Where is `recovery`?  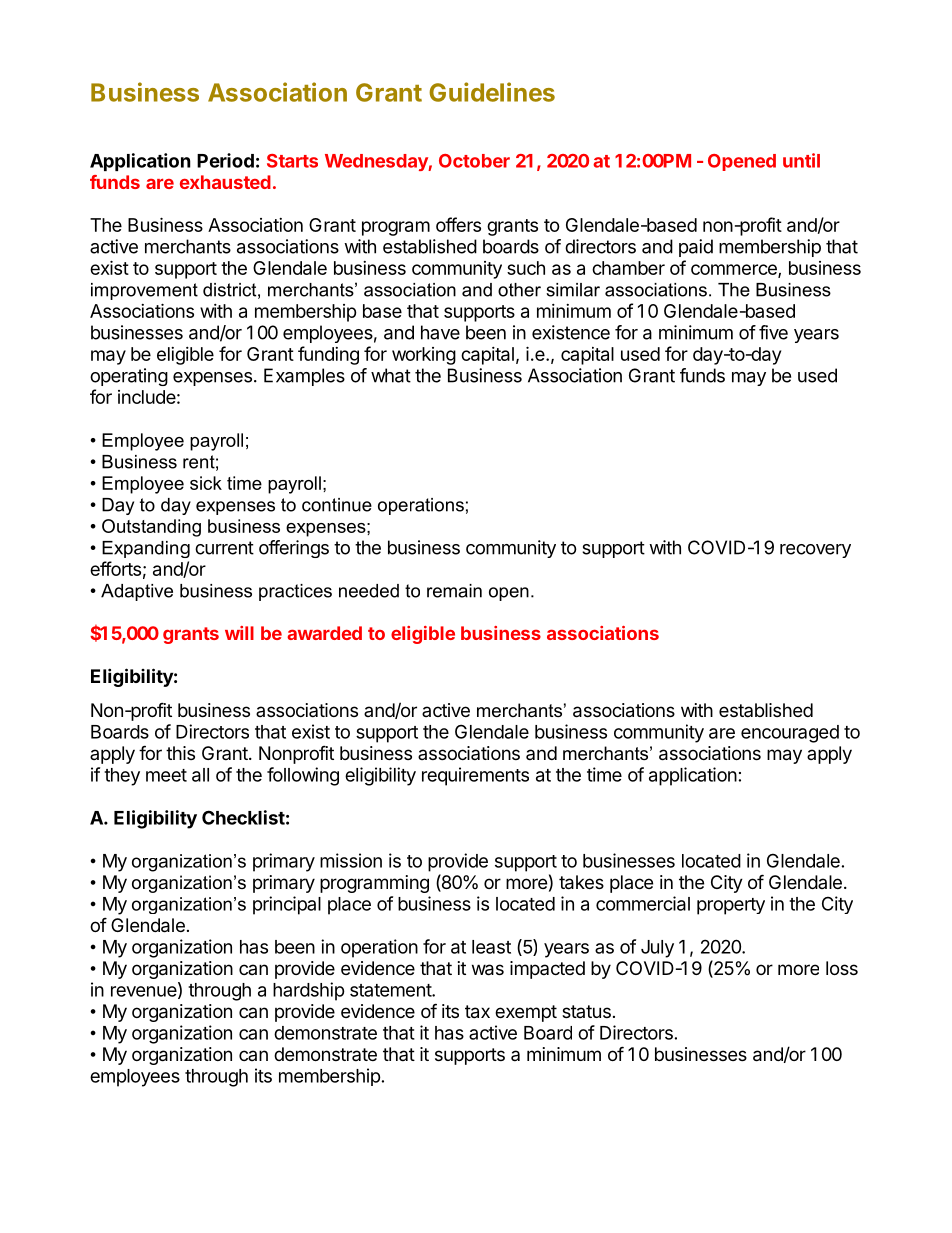 recovery is located at coordinates (815, 551).
